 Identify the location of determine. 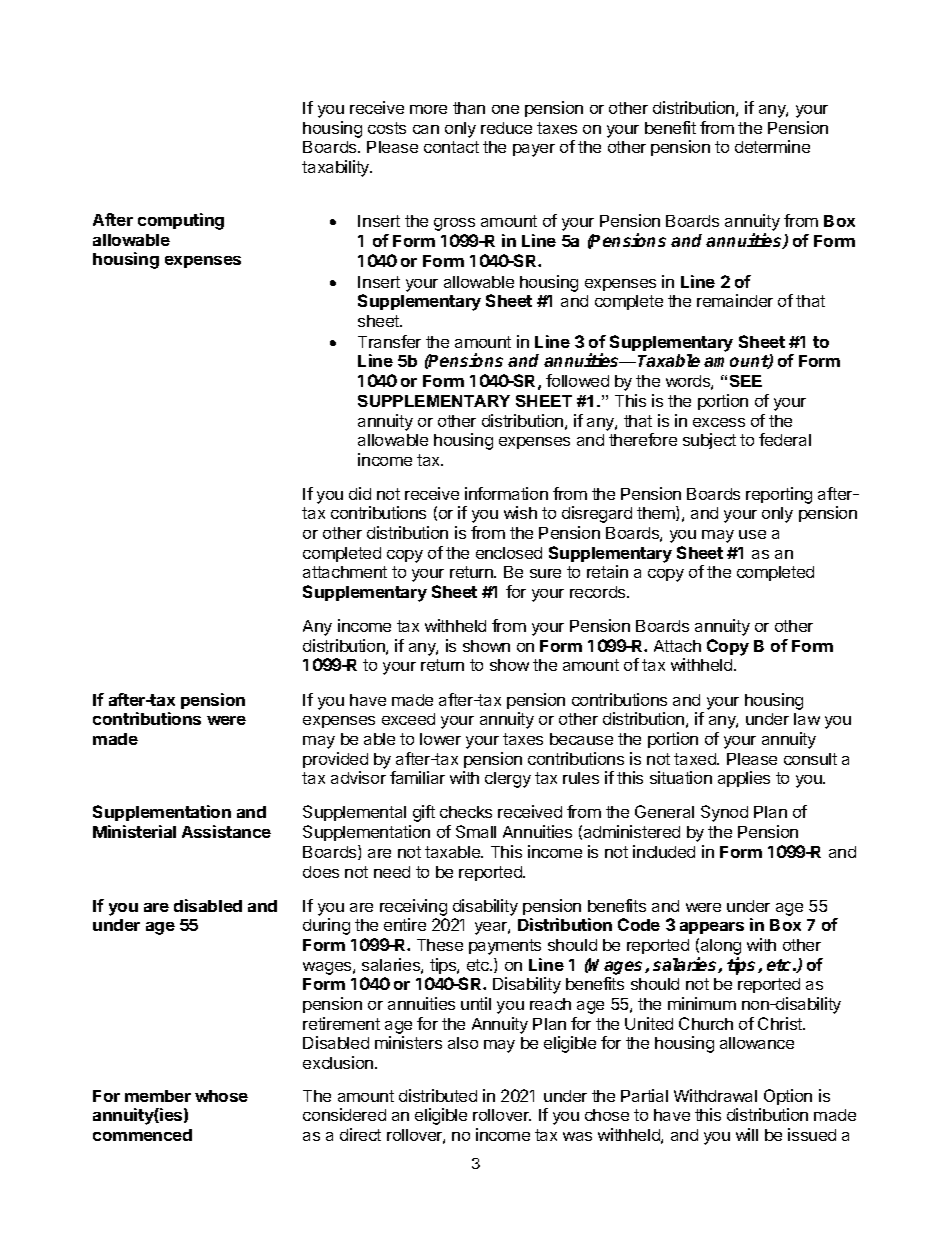
(772, 146).
